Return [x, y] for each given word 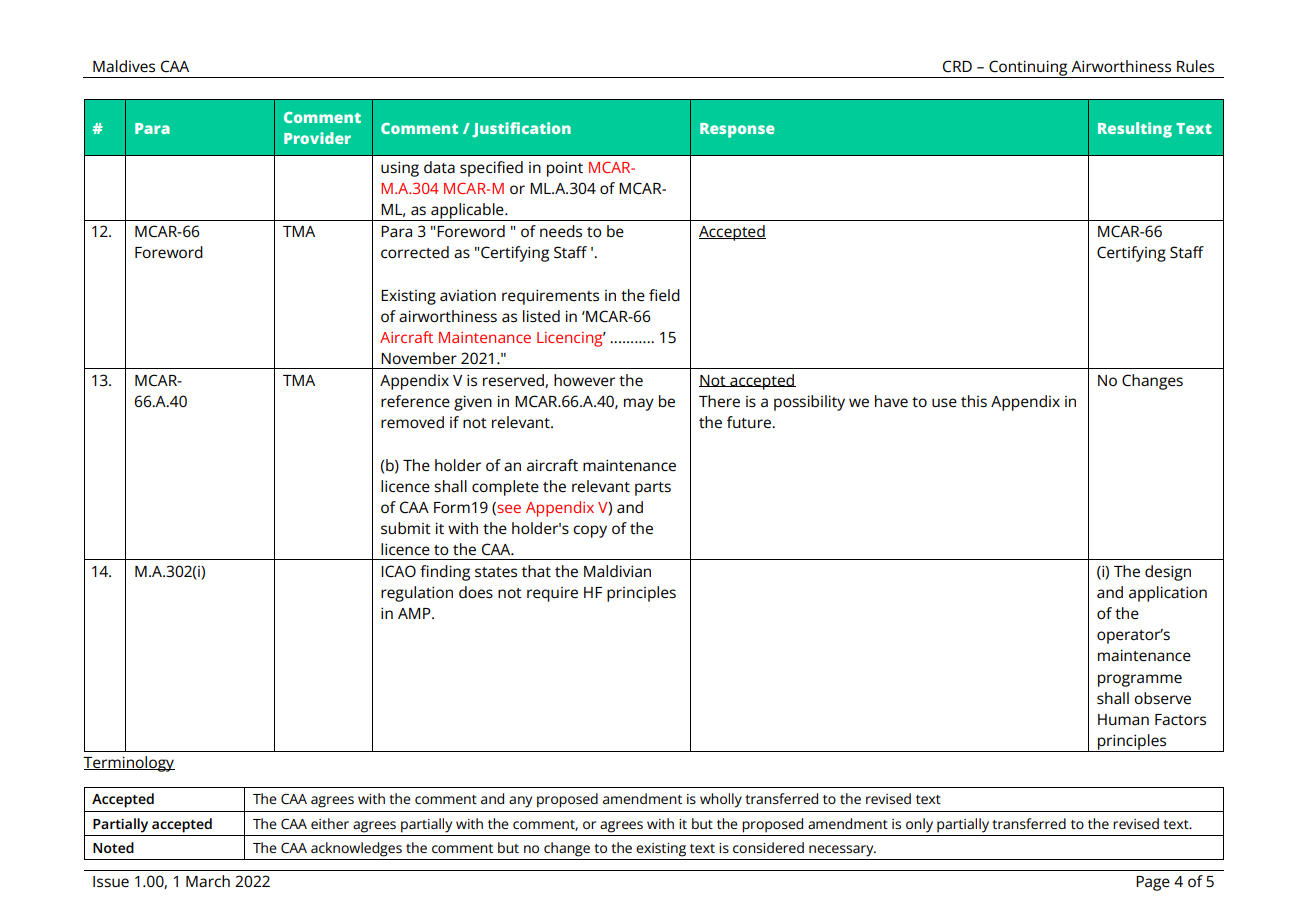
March [208, 881]
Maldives [124, 66]
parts [653, 489]
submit [406, 528]
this [974, 401]
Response [737, 130]
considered [768, 847]
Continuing [1028, 69]
